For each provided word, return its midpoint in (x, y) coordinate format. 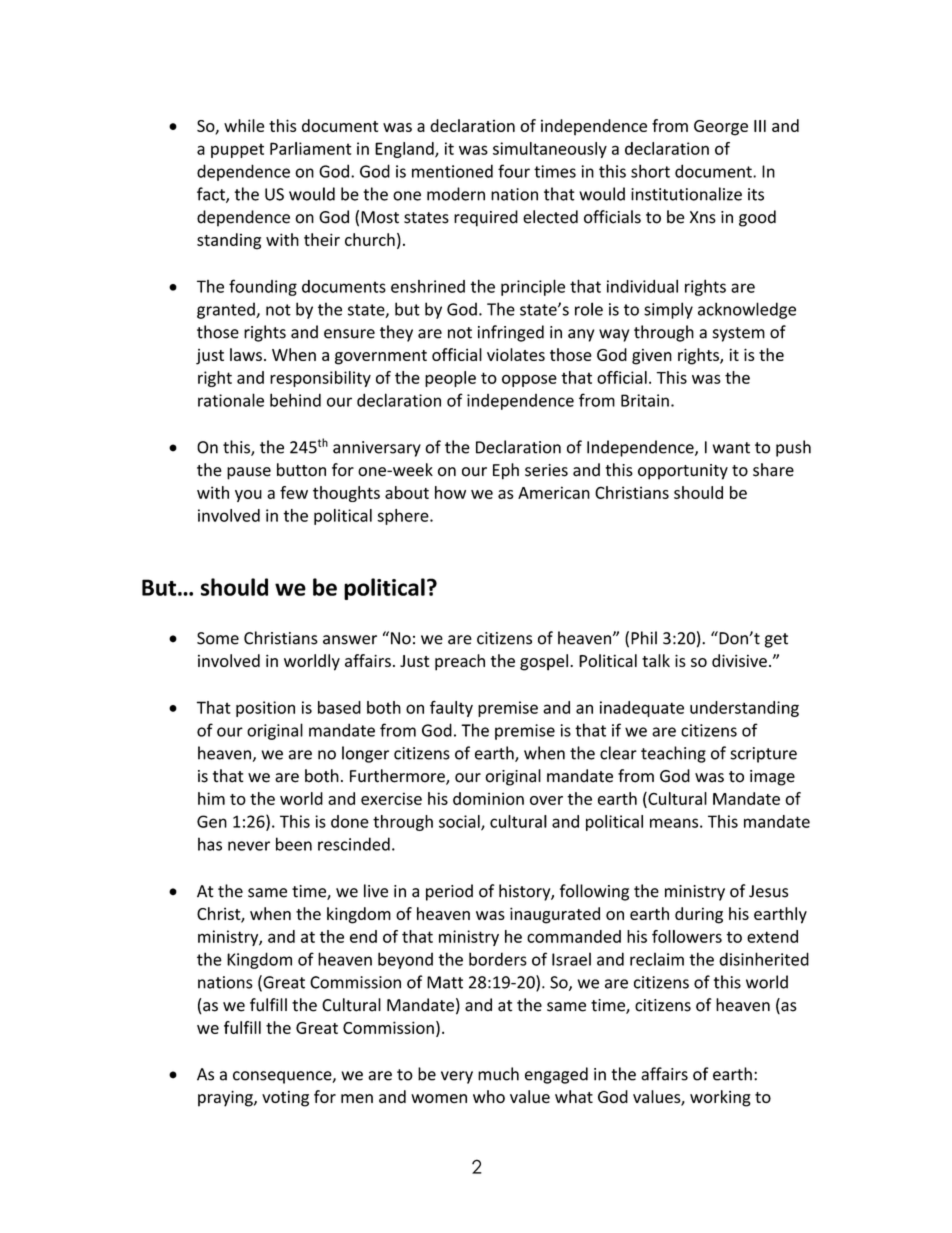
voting (285, 1099)
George (721, 128)
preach (460, 662)
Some (218, 638)
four (514, 171)
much (498, 1074)
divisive (739, 660)
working (720, 1098)
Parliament (311, 148)
